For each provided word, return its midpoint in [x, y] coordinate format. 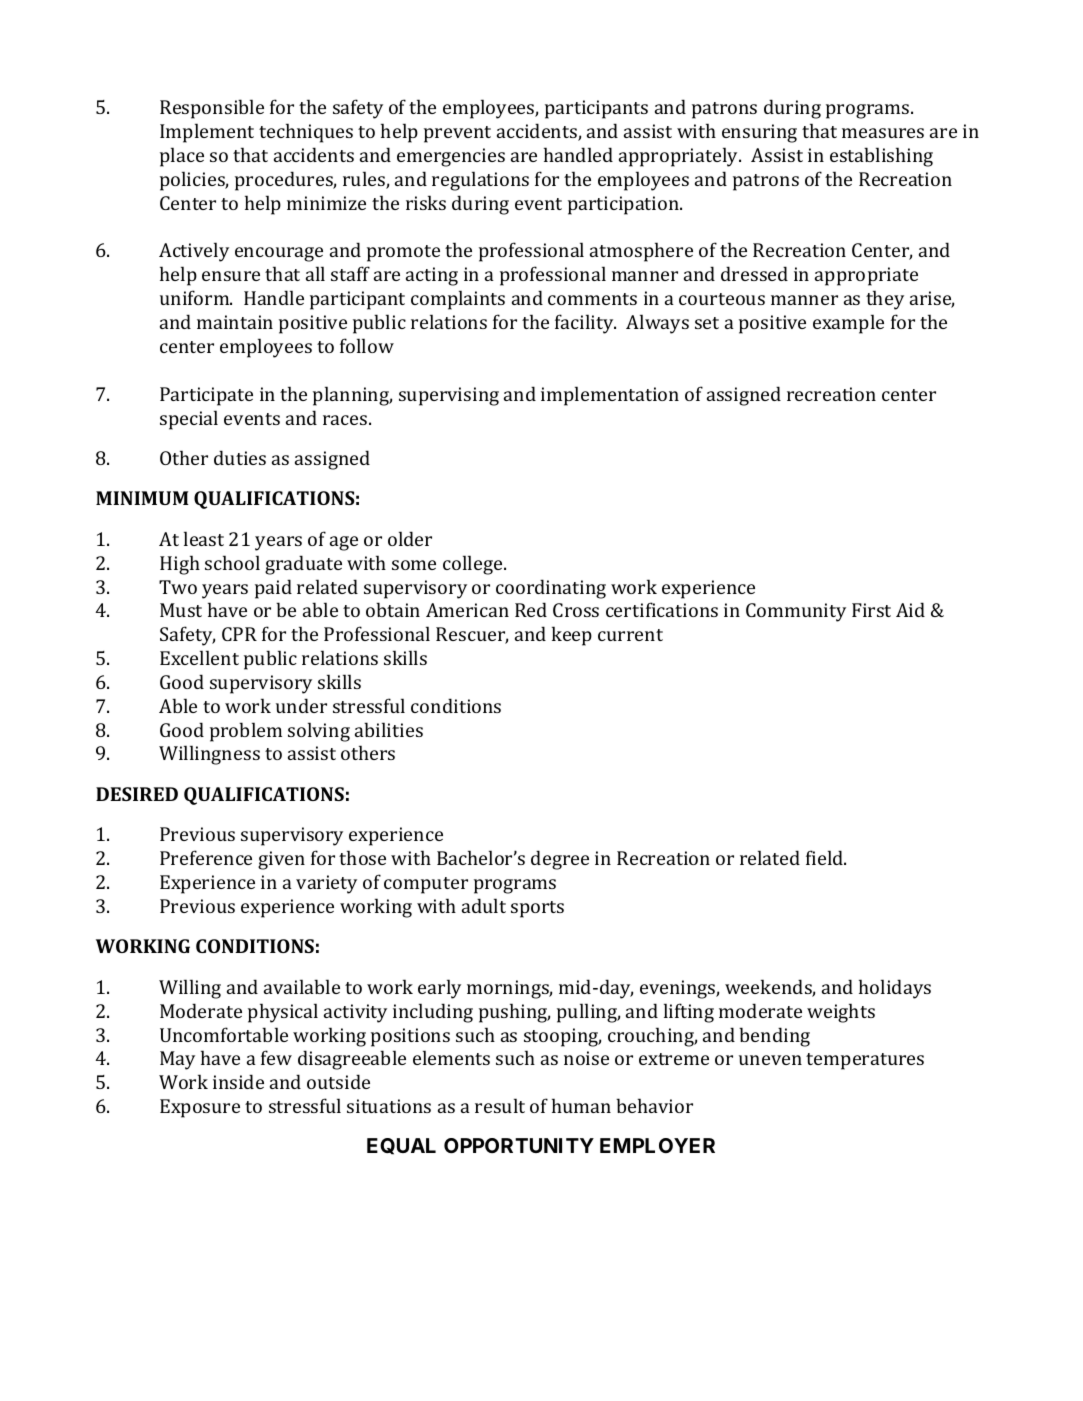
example [848, 324]
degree [560, 860]
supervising [449, 396]
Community [796, 612]
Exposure [200, 1108]
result [500, 1105]
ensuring [759, 133]
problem [246, 732]
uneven [770, 1060]
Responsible [212, 109]
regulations [480, 181]
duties [240, 457]
